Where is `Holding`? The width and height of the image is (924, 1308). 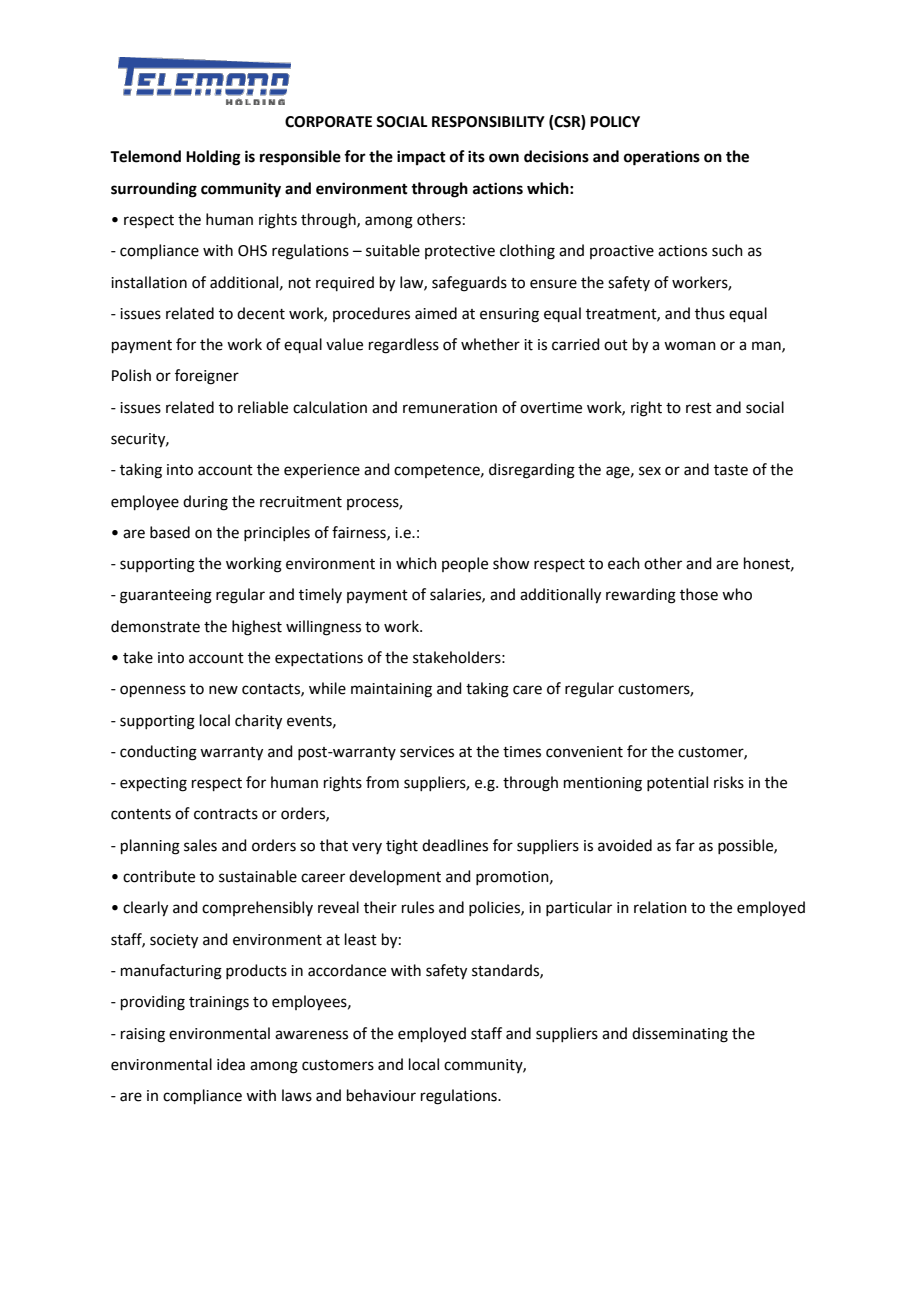
Holding is located at coordinates (213, 158).
